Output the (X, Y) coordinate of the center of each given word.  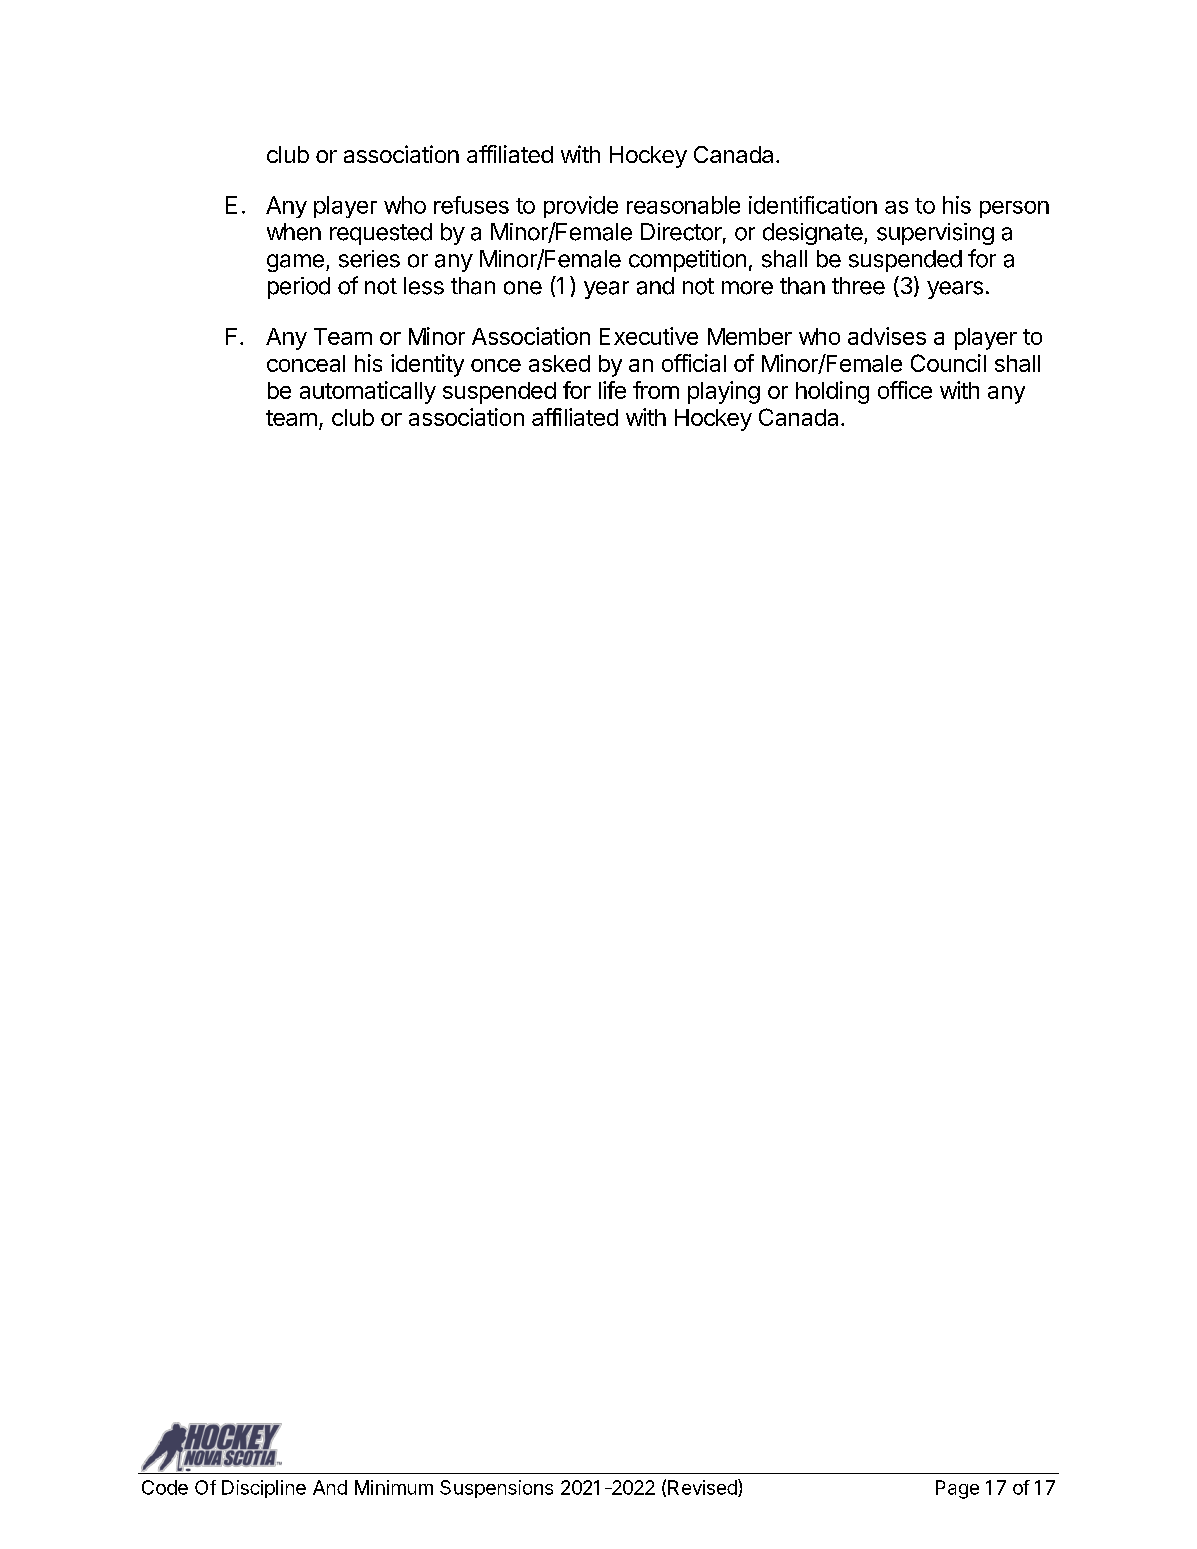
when (294, 232)
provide (581, 207)
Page (957, 1489)
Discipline (264, 1489)
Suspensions (496, 1489)
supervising (935, 234)
